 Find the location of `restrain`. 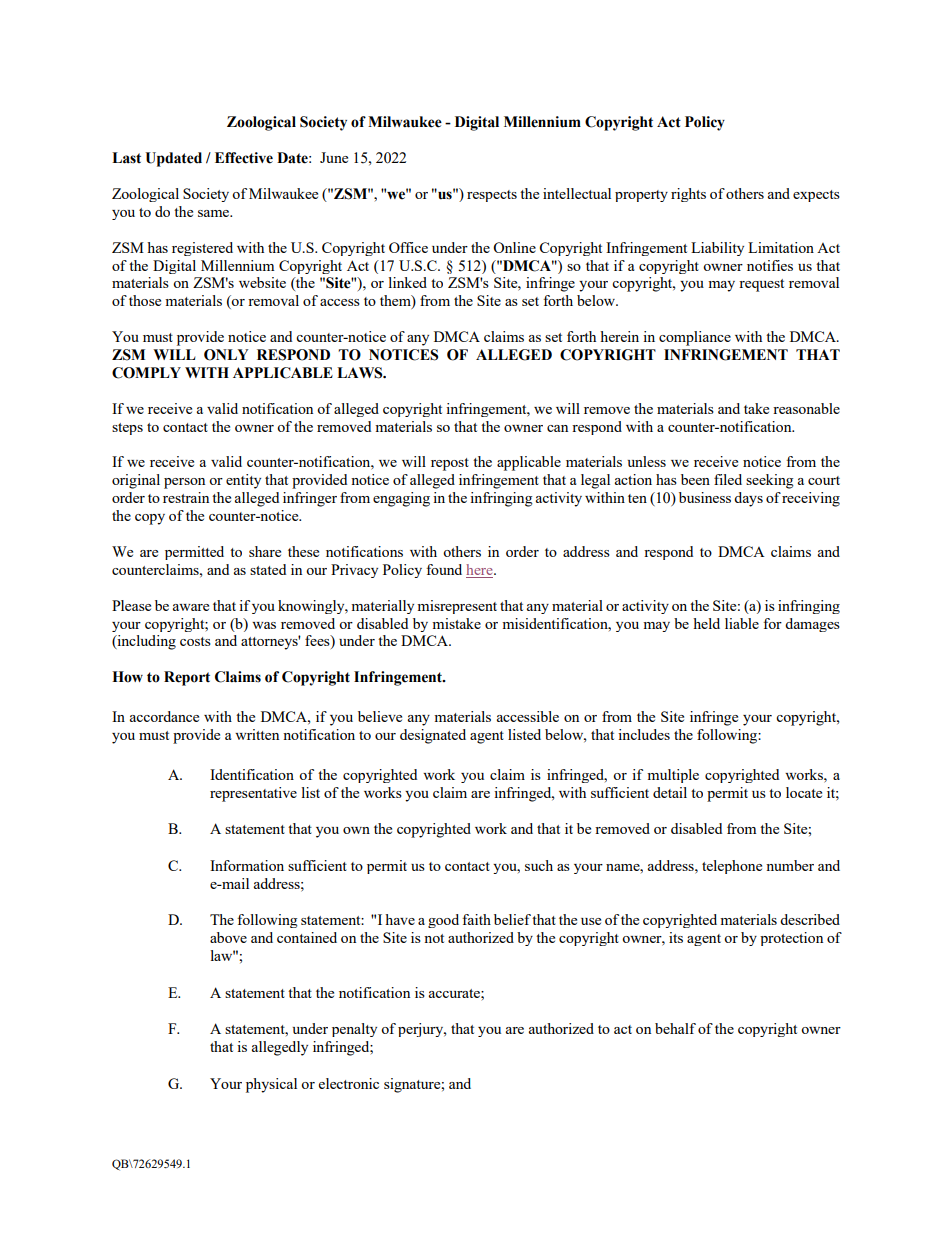

restrain is located at coordinates (186, 497).
